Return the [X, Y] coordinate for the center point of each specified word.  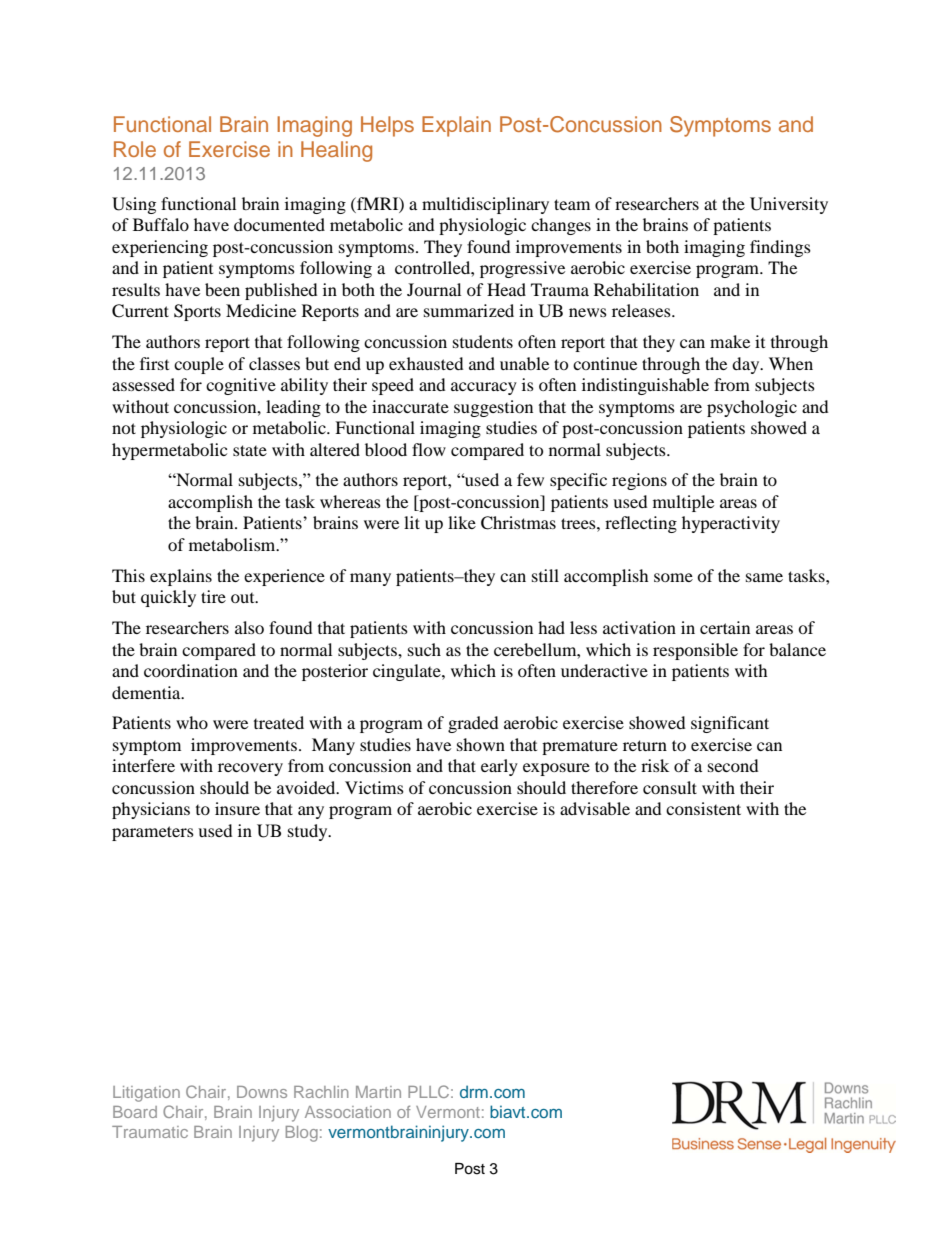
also [249, 627]
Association [348, 1112]
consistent [703, 808]
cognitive [241, 386]
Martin [378, 1092]
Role [135, 149]
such [424, 649]
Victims [374, 787]
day [747, 365]
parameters [153, 833]
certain [725, 627]
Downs [262, 1092]
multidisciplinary [485, 205]
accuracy [484, 388]
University [789, 205]
